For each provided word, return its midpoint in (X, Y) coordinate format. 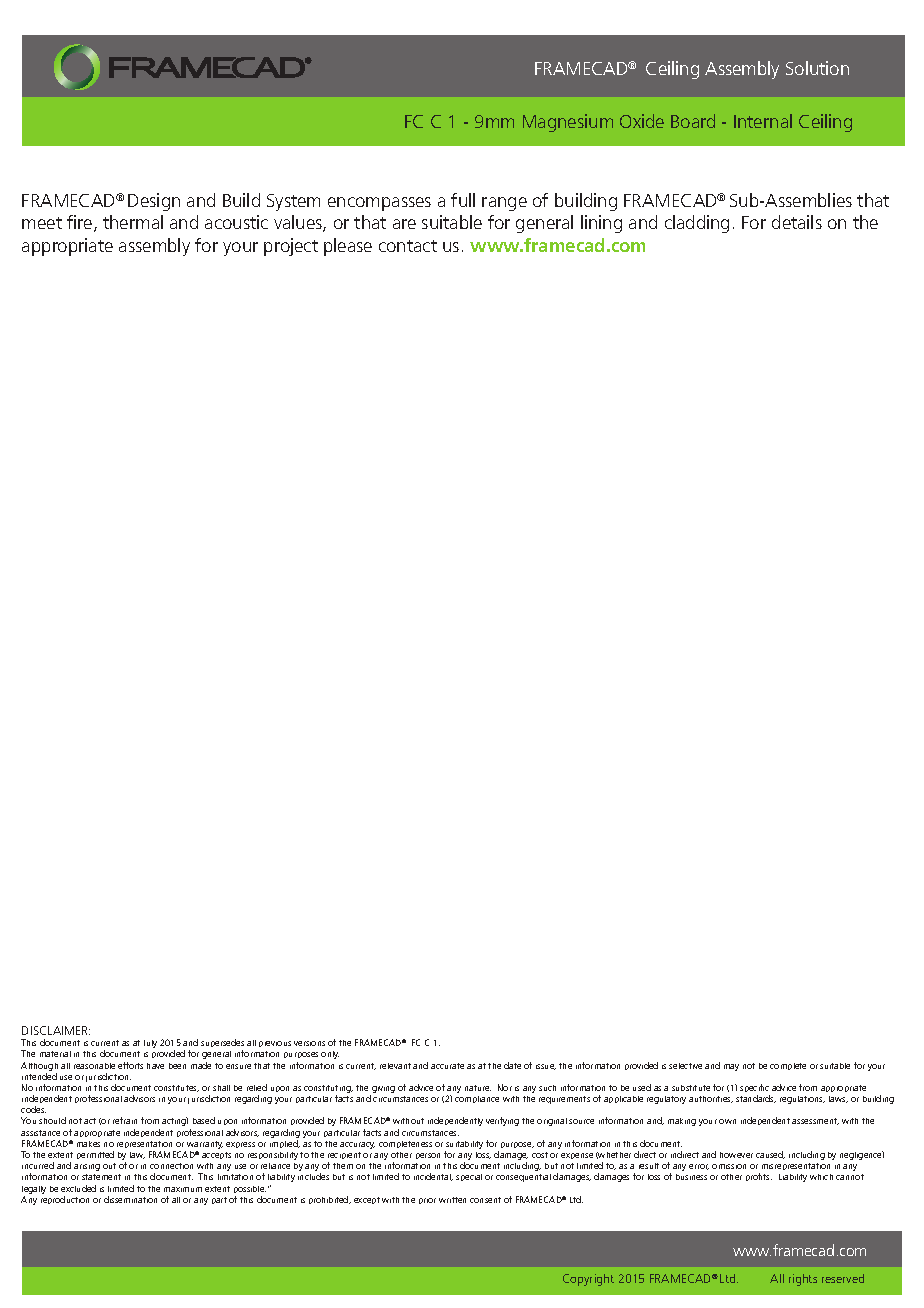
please (348, 247)
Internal (763, 121)
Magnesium (568, 123)
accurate (447, 1066)
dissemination (130, 1199)
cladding (697, 224)
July (150, 1044)
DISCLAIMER (56, 1030)
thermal (133, 222)
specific (755, 1090)
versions (309, 1043)
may (731, 1067)
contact (408, 246)
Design (154, 202)
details (797, 222)
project (291, 247)
